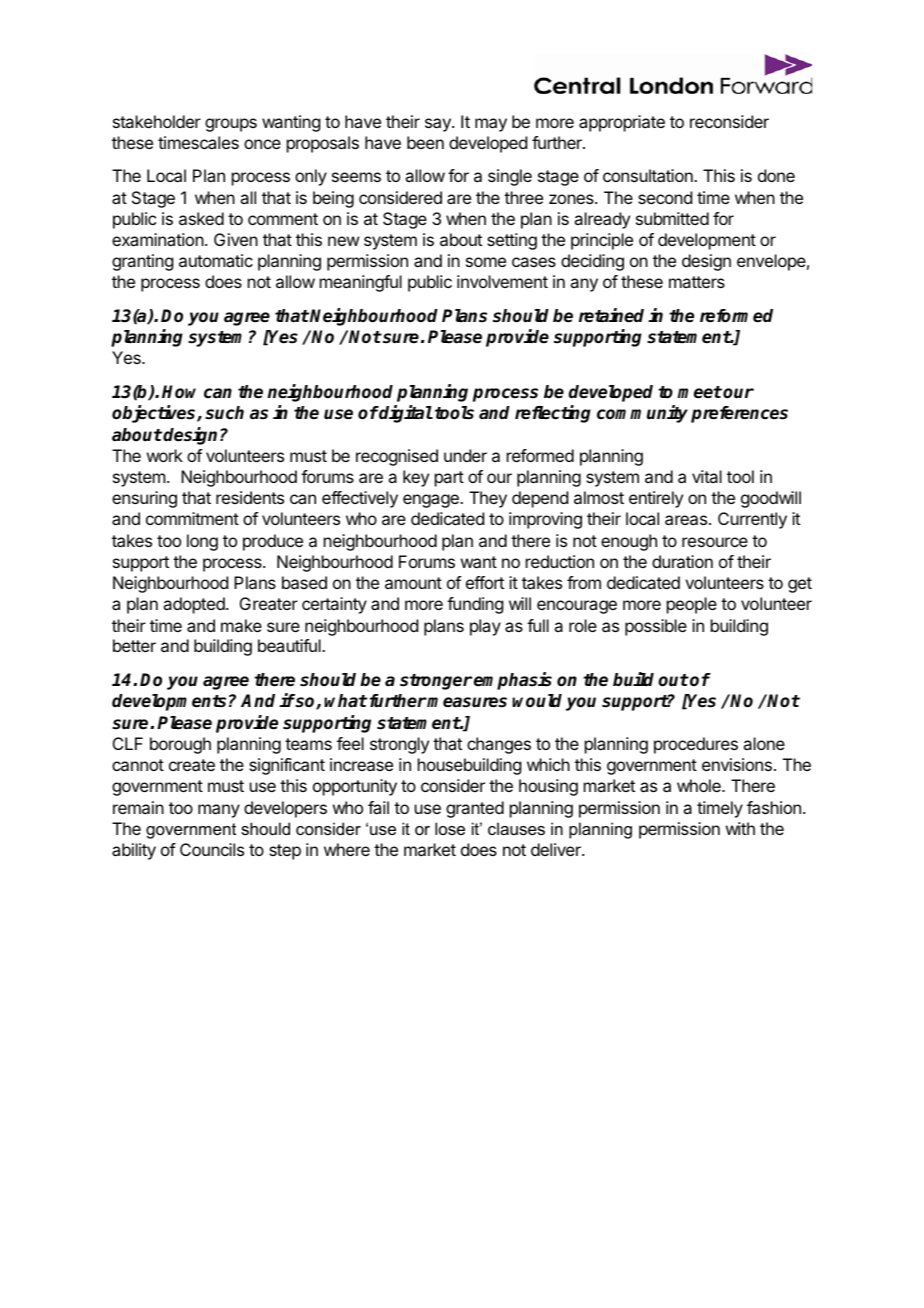  What do you see at coordinates (405, 414) in the screenshot?
I see `digital` at bounding box center [405, 414].
